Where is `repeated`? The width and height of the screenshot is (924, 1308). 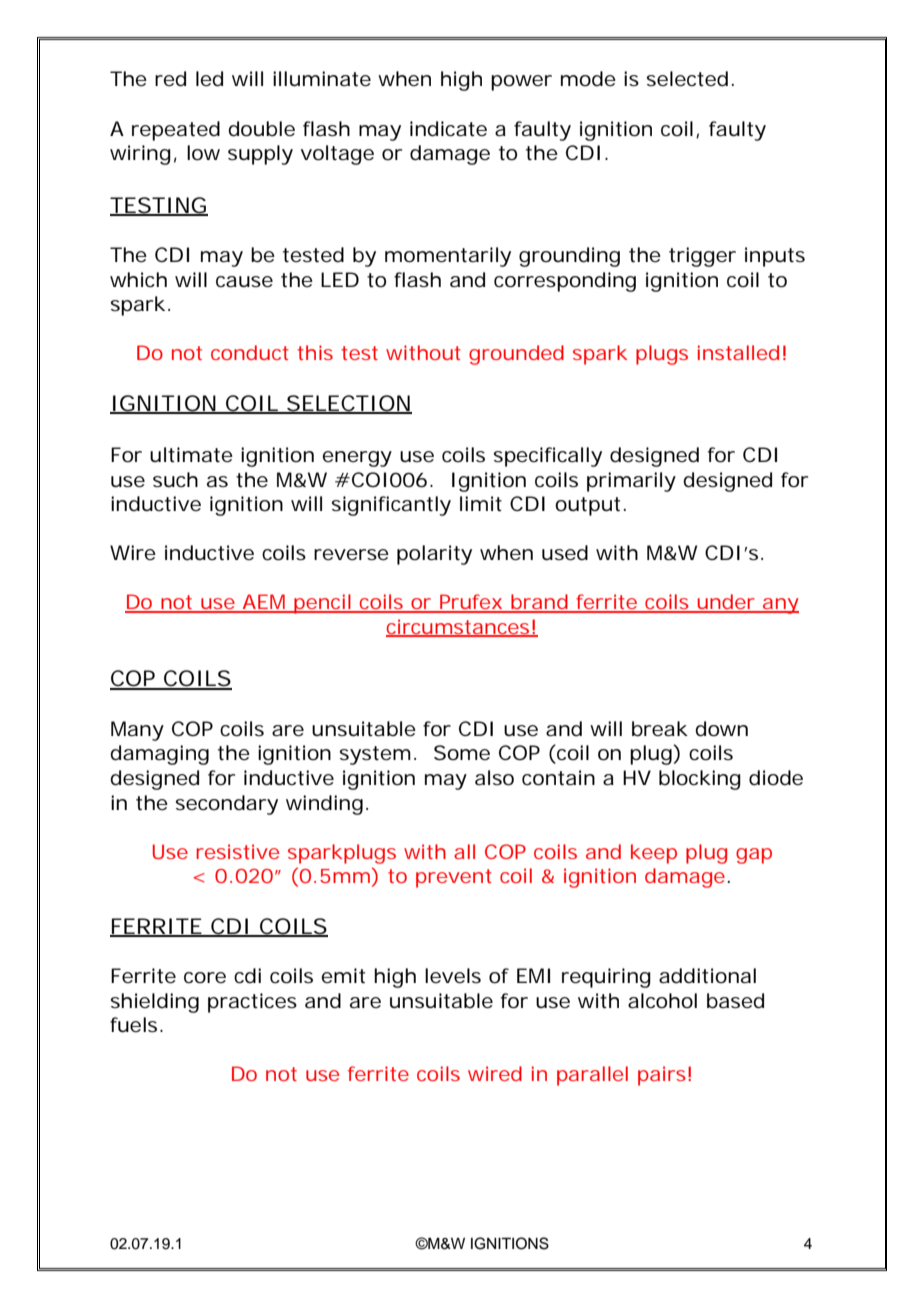 repeated is located at coordinates (176, 131).
